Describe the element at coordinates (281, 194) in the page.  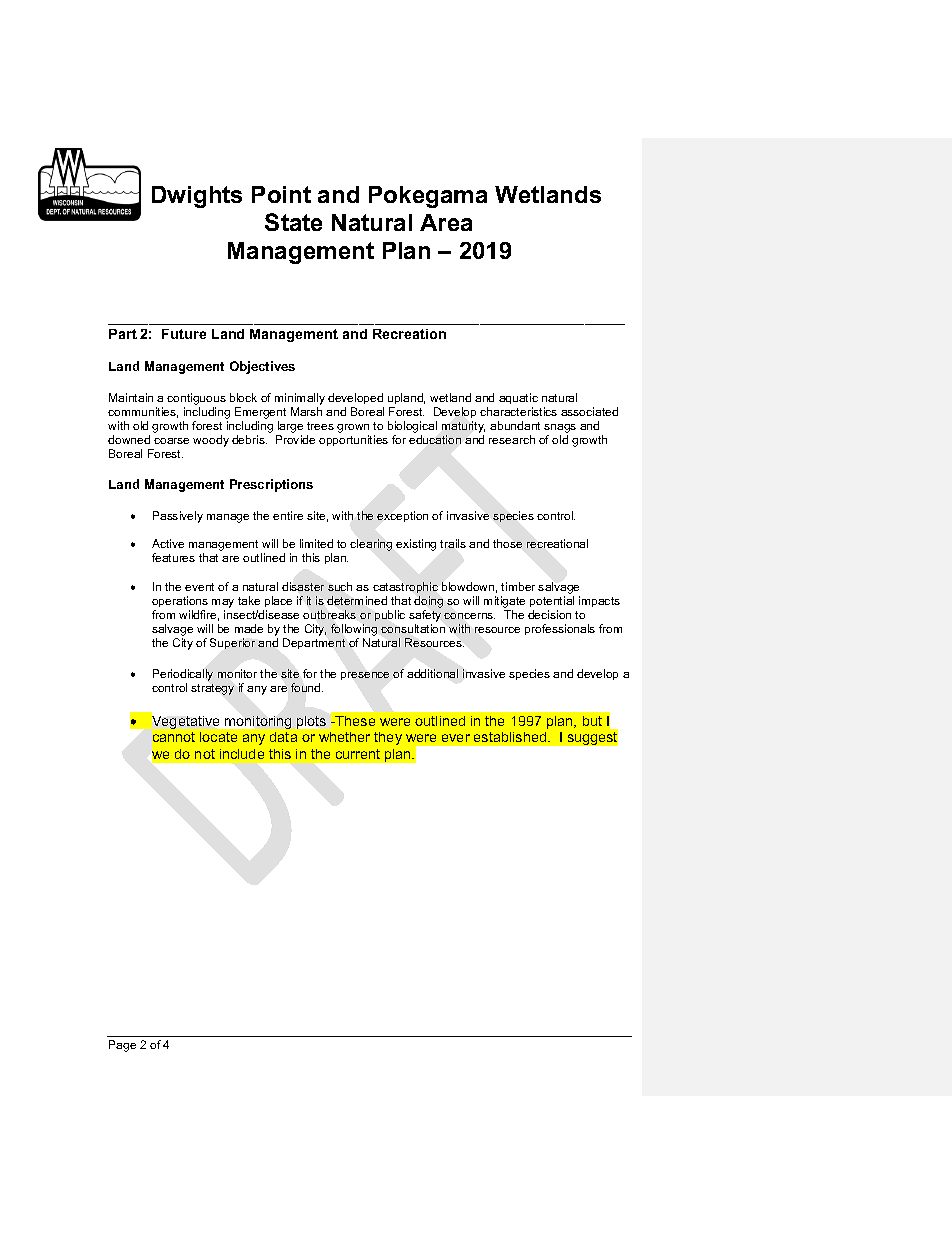
I see `Point` at that location.
